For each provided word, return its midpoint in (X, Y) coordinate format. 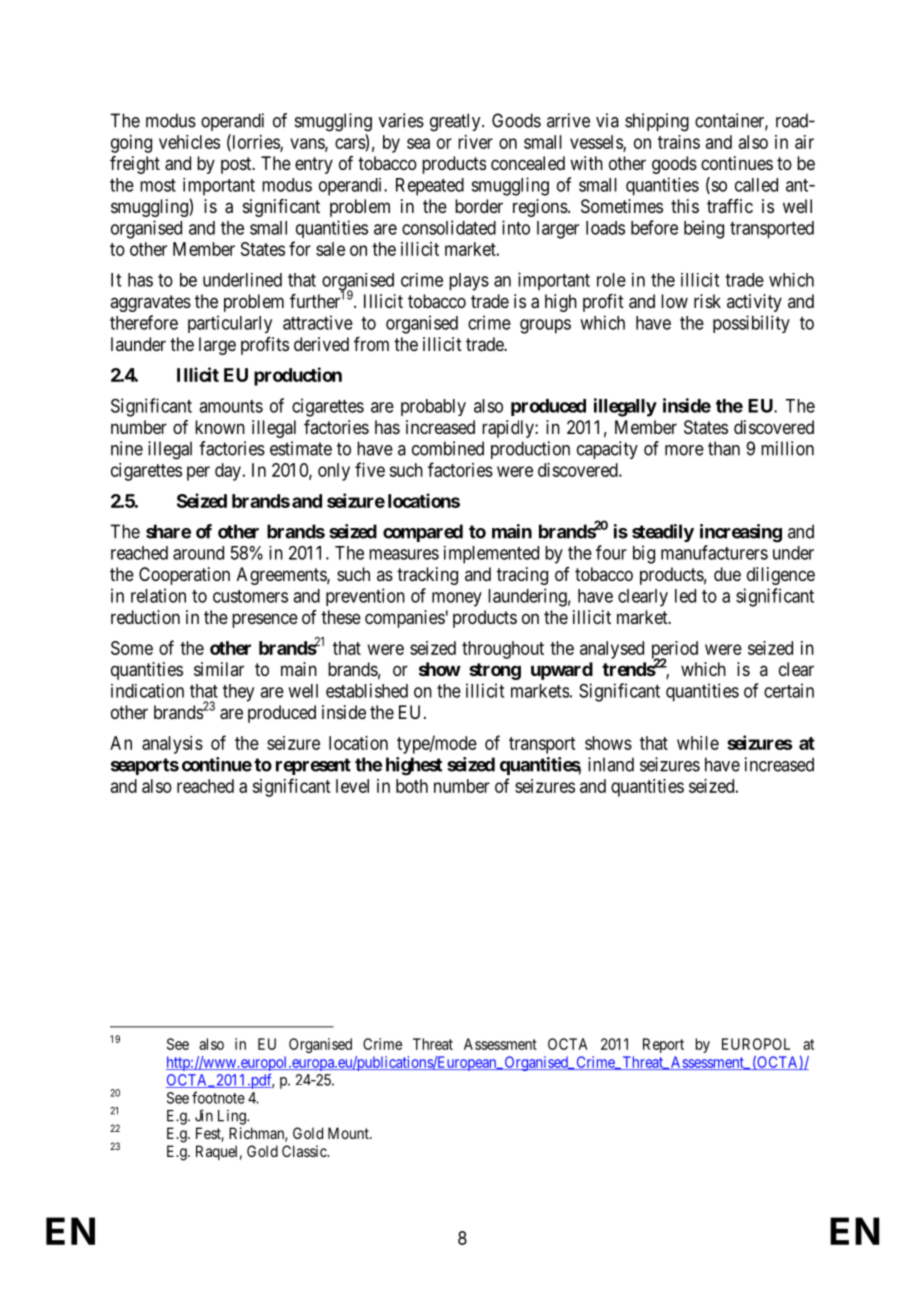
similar (219, 669)
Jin (204, 1115)
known (220, 427)
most (158, 185)
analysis (172, 745)
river (475, 142)
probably (433, 407)
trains (679, 142)
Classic (305, 1151)
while (698, 743)
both (412, 786)
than (724, 448)
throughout (503, 650)
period (675, 651)
